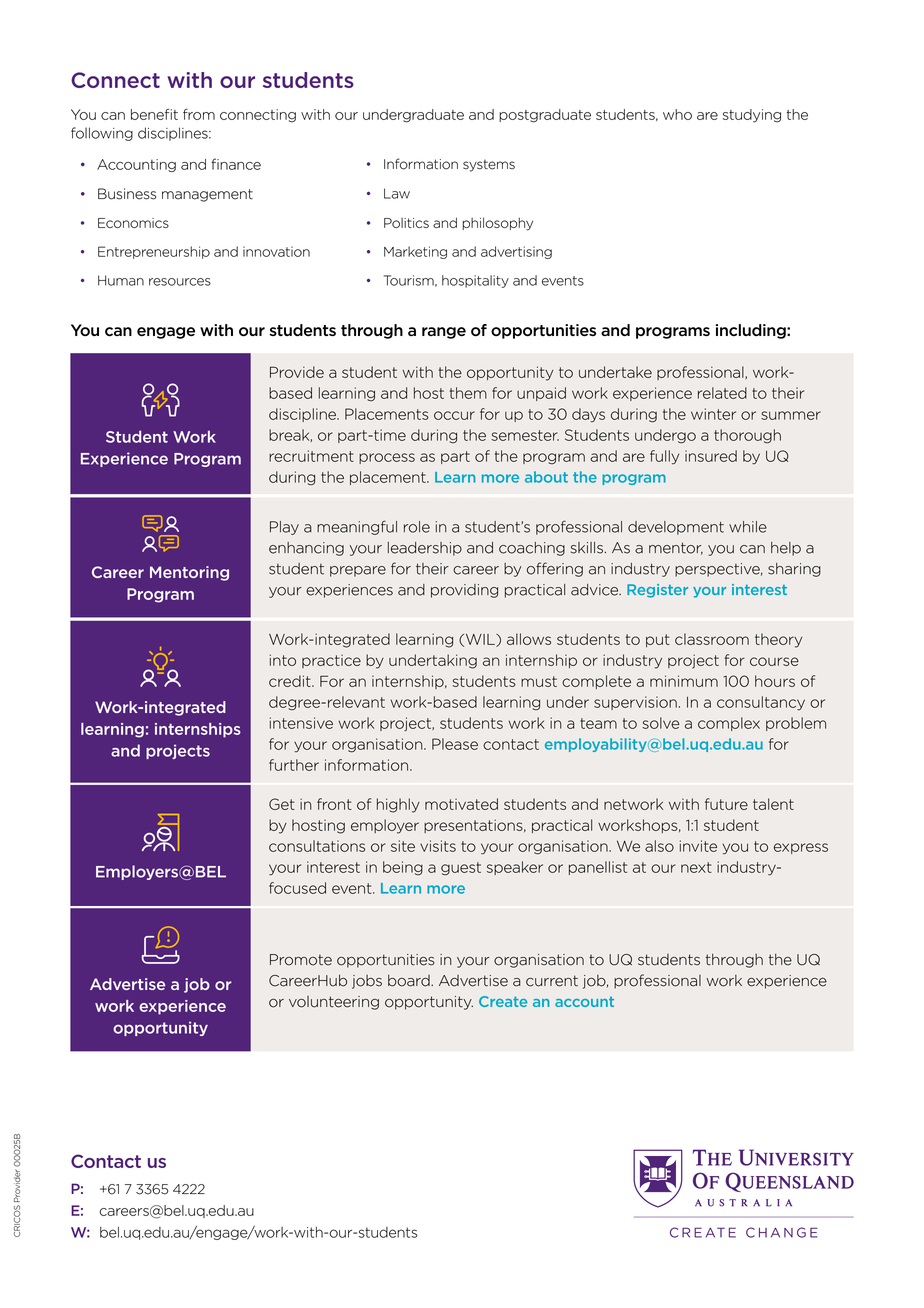 Image resolution: width=924 pixels, height=1308 pixels. I want to click on motivated, so click(461, 804).
